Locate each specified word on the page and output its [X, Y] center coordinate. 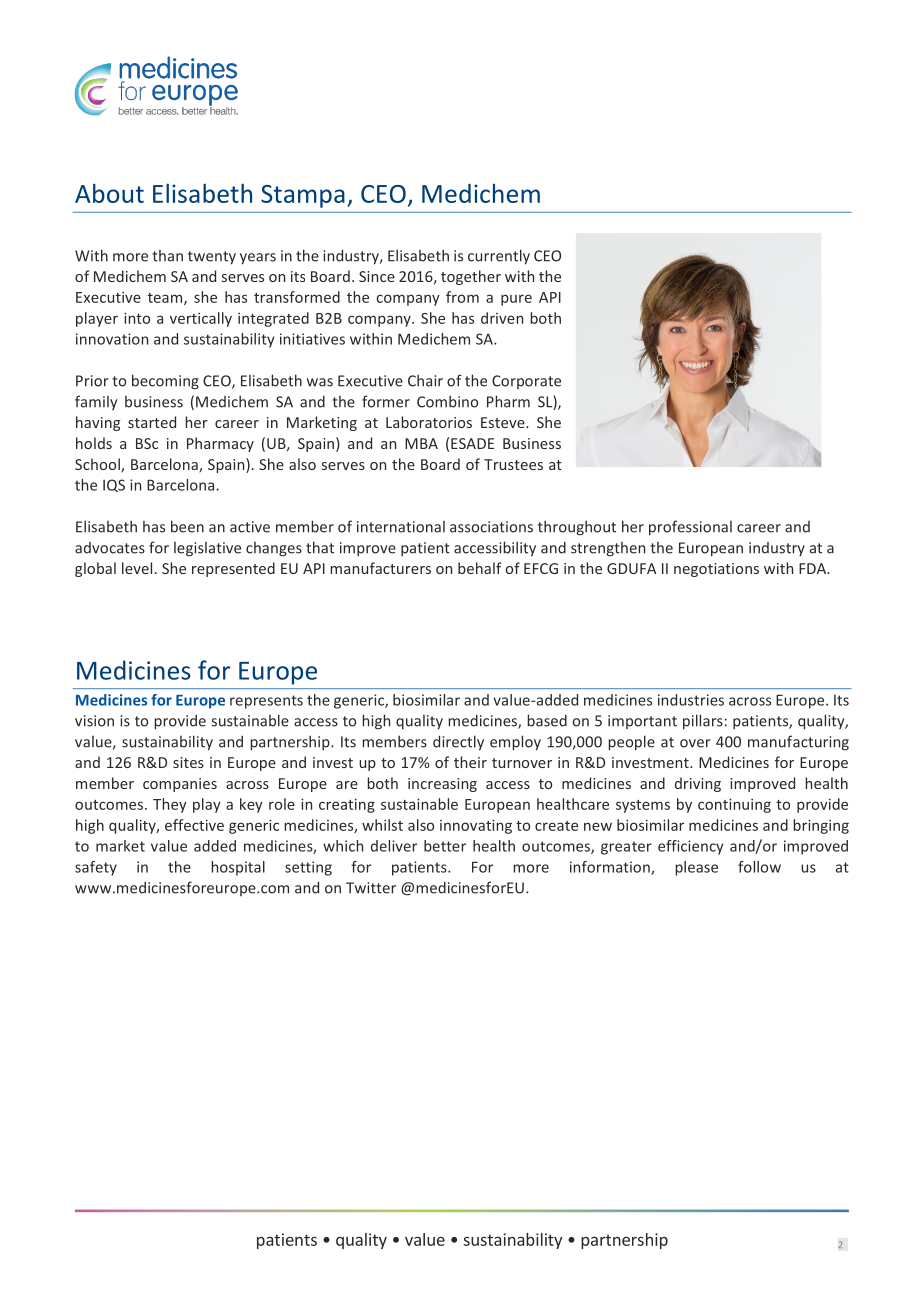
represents [266, 702]
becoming [165, 382]
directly [458, 743]
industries [691, 700]
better [445, 846]
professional [690, 528]
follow [759, 867]
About [109, 193]
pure [516, 300]
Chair [425, 380]
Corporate [526, 382]
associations [491, 527]
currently [499, 257]
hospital [238, 868]
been [187, 526]
